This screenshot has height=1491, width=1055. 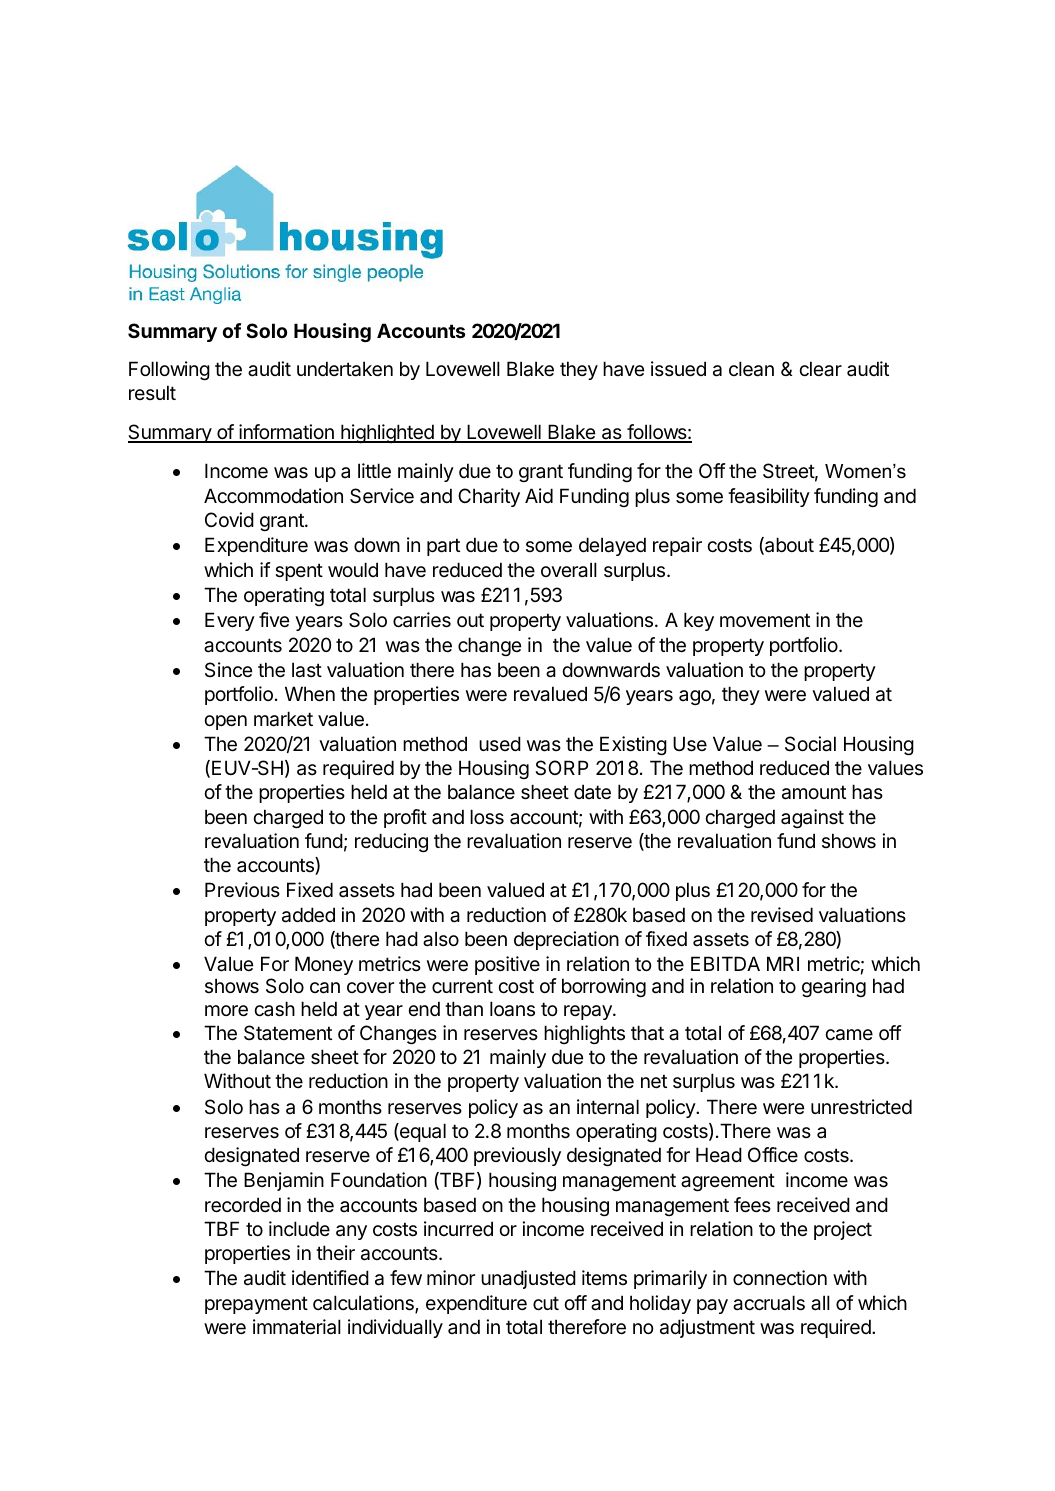 I want to click on MRI, so click(x=783, y=963).
